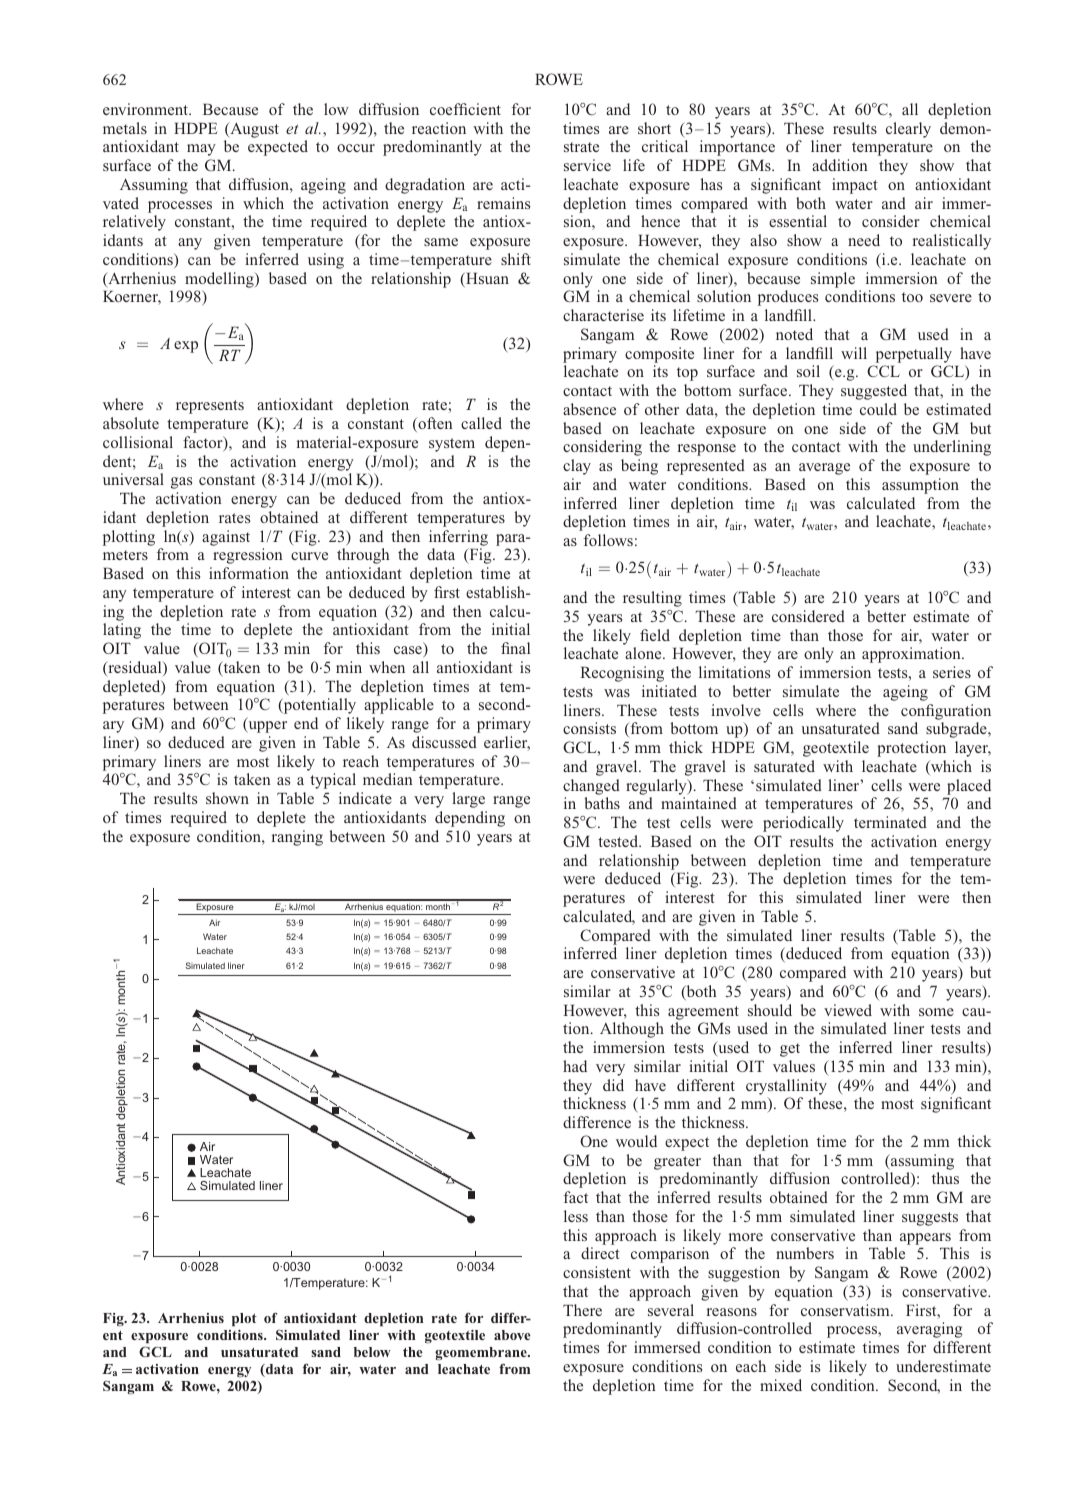 Image resolution: width=1066 pixels, height=1509 pixels. I want to click on had, so click(575, 1066).
